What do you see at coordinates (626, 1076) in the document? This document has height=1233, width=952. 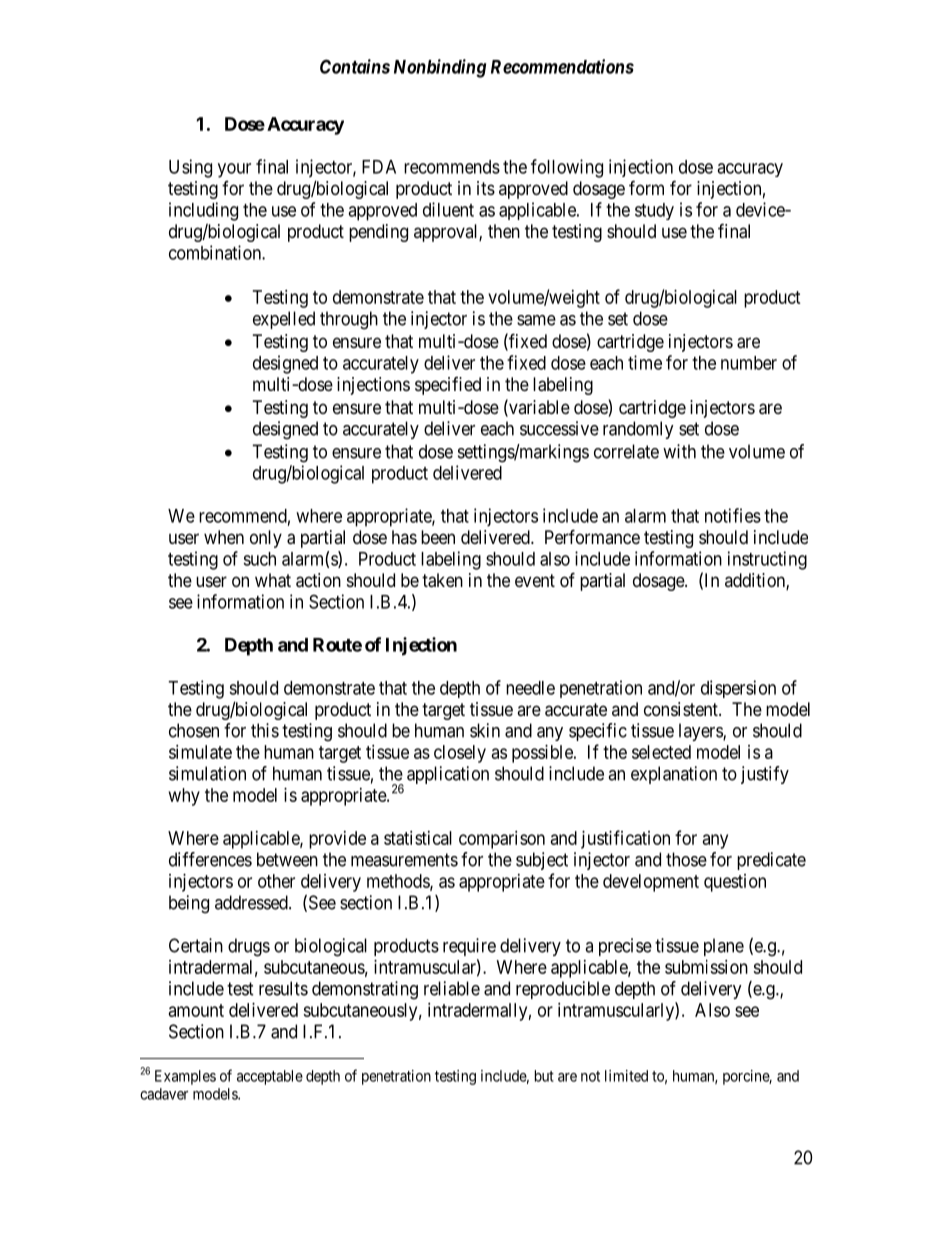 I see `limited` at bounding box center [626, 1076].
